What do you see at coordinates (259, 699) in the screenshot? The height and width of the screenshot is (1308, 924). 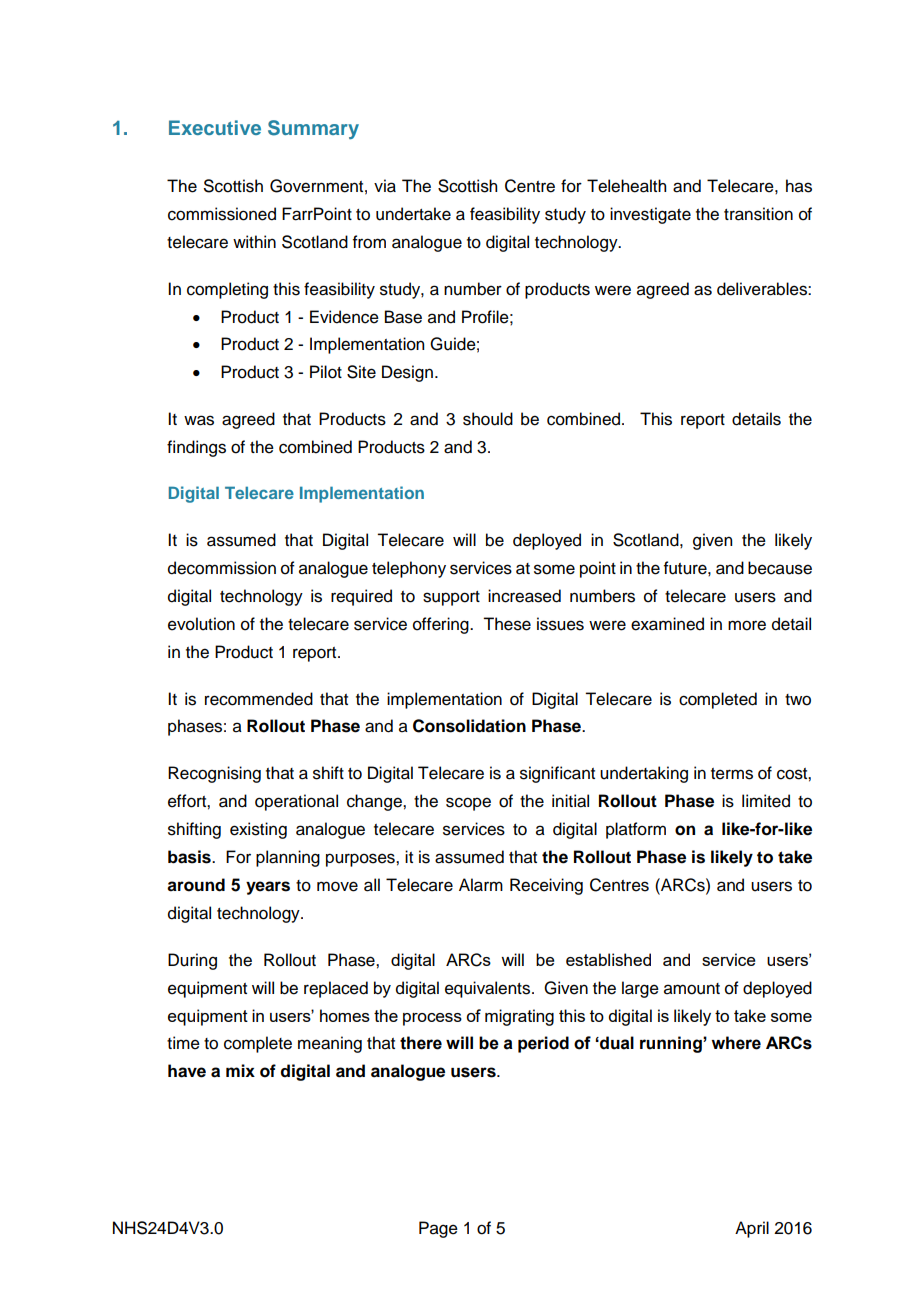 I see `recommended` at bounding box center [259, 699].
